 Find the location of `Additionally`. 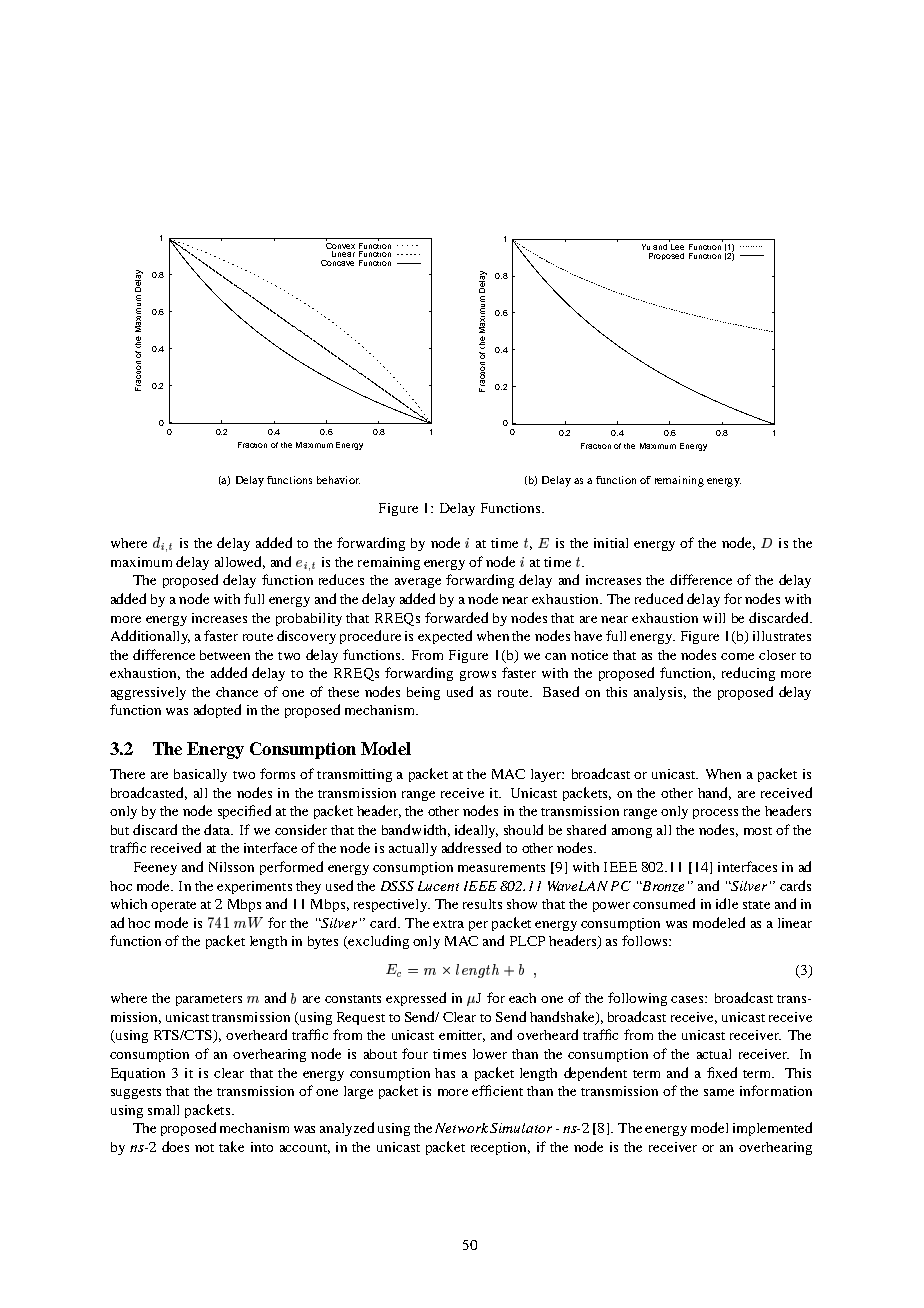

Additionally is located at coordinates (150, 637).
